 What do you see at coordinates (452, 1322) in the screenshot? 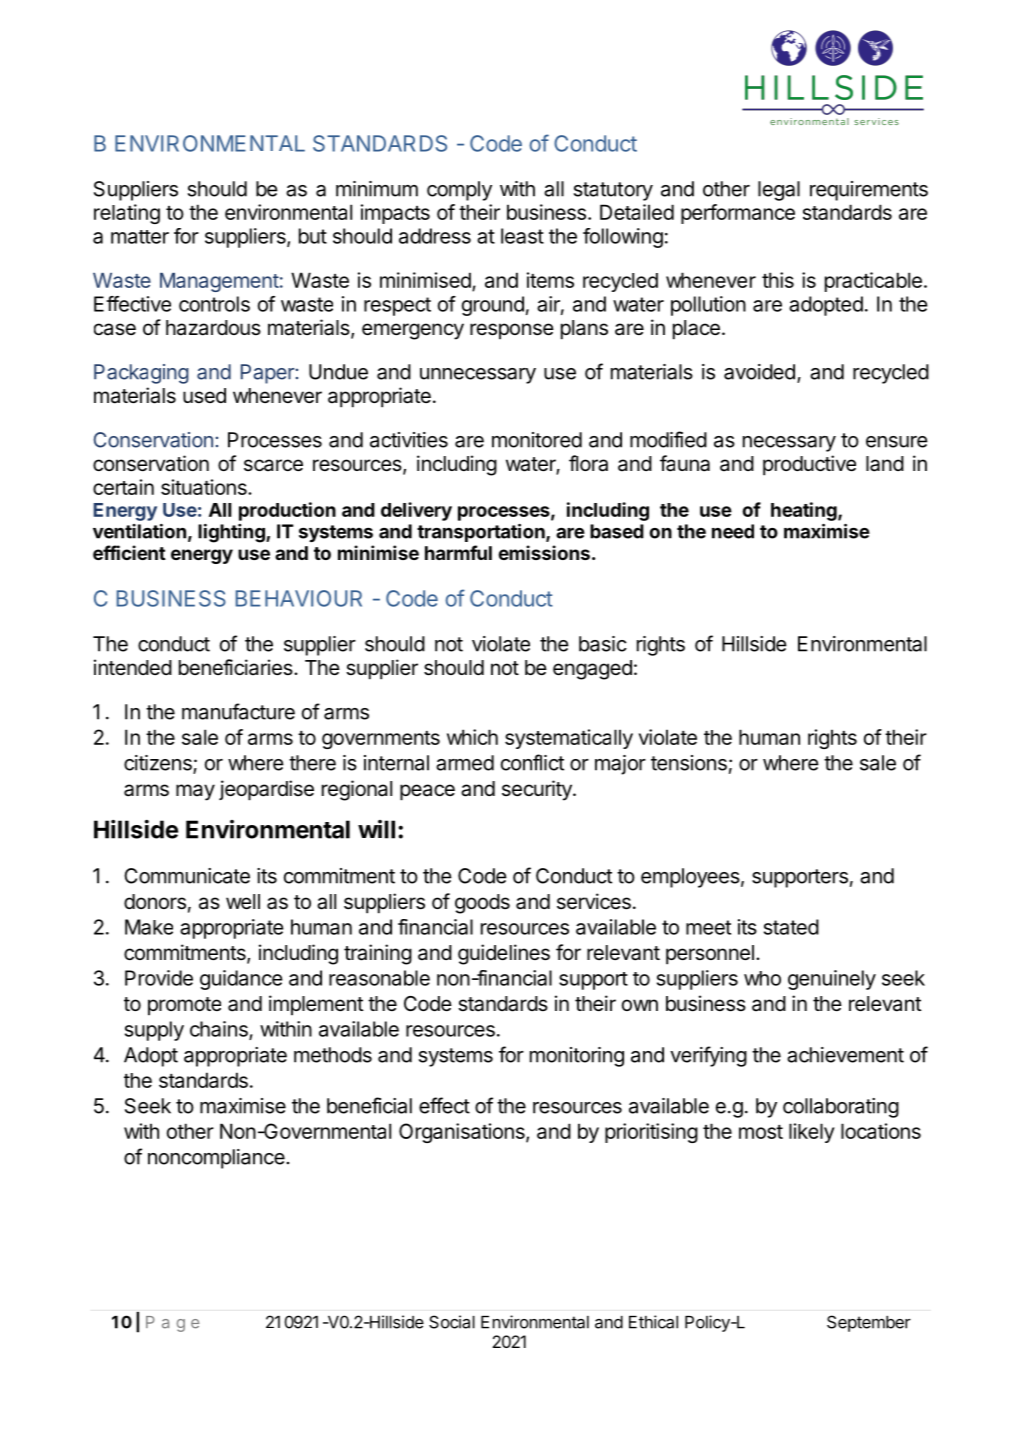
I see `Social` at bounding box center [452, 1322].
